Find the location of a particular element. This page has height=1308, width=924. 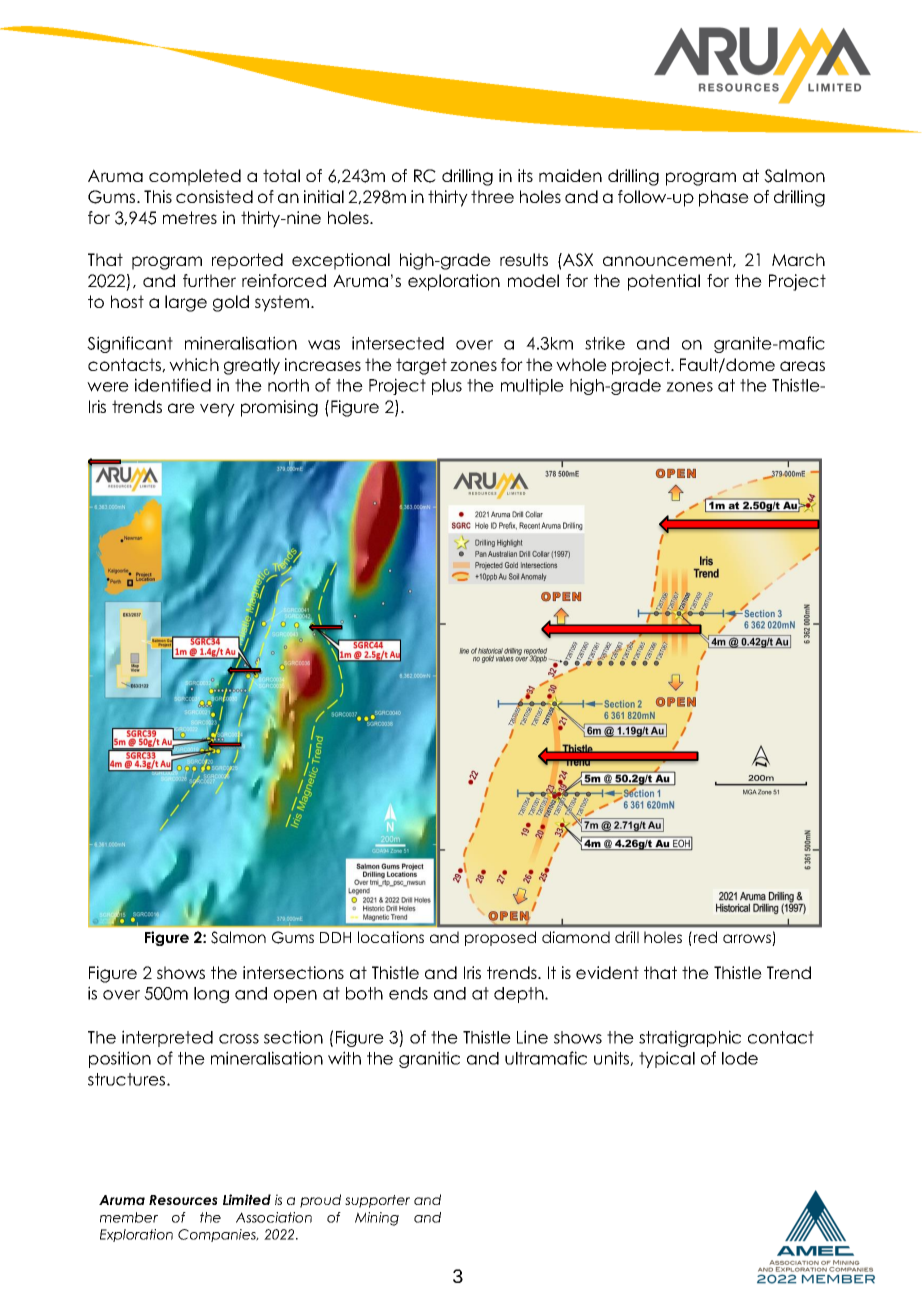

plus is located at coordinates (447, 387).
